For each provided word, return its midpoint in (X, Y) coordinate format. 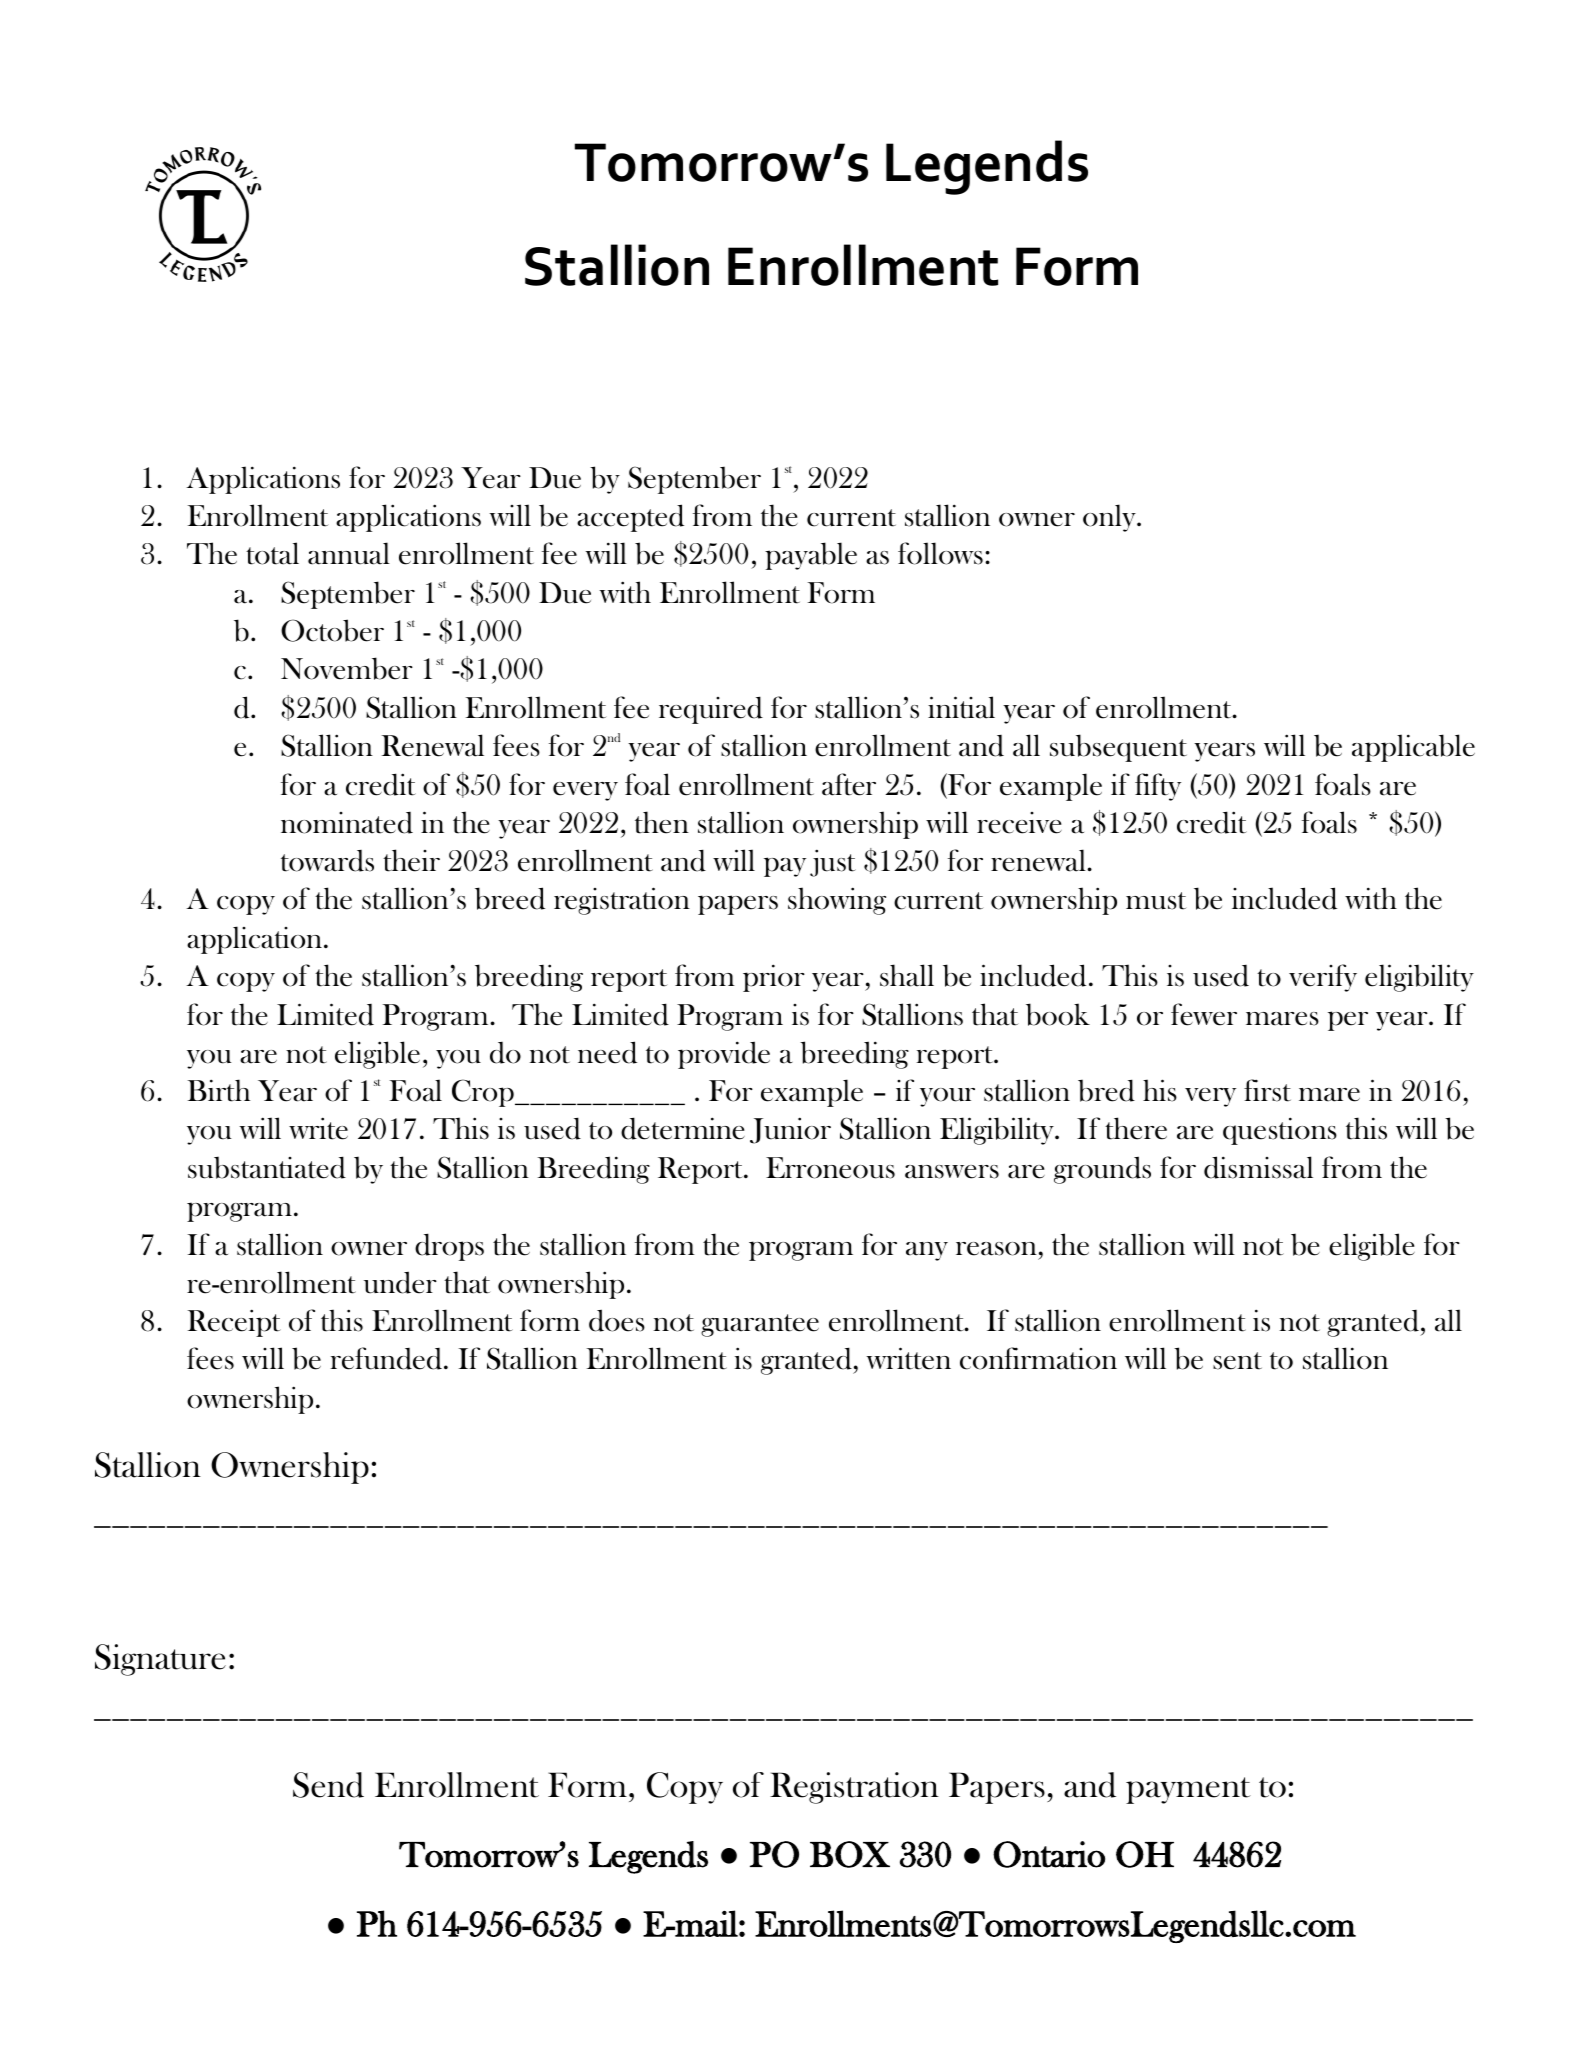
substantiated (267, 1167)
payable (811, 556)
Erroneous (830, 1168)
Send (328, 1785)
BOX (850, 1854)
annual (349, 553)
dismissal (1258, 1167)
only (1110, 518)
